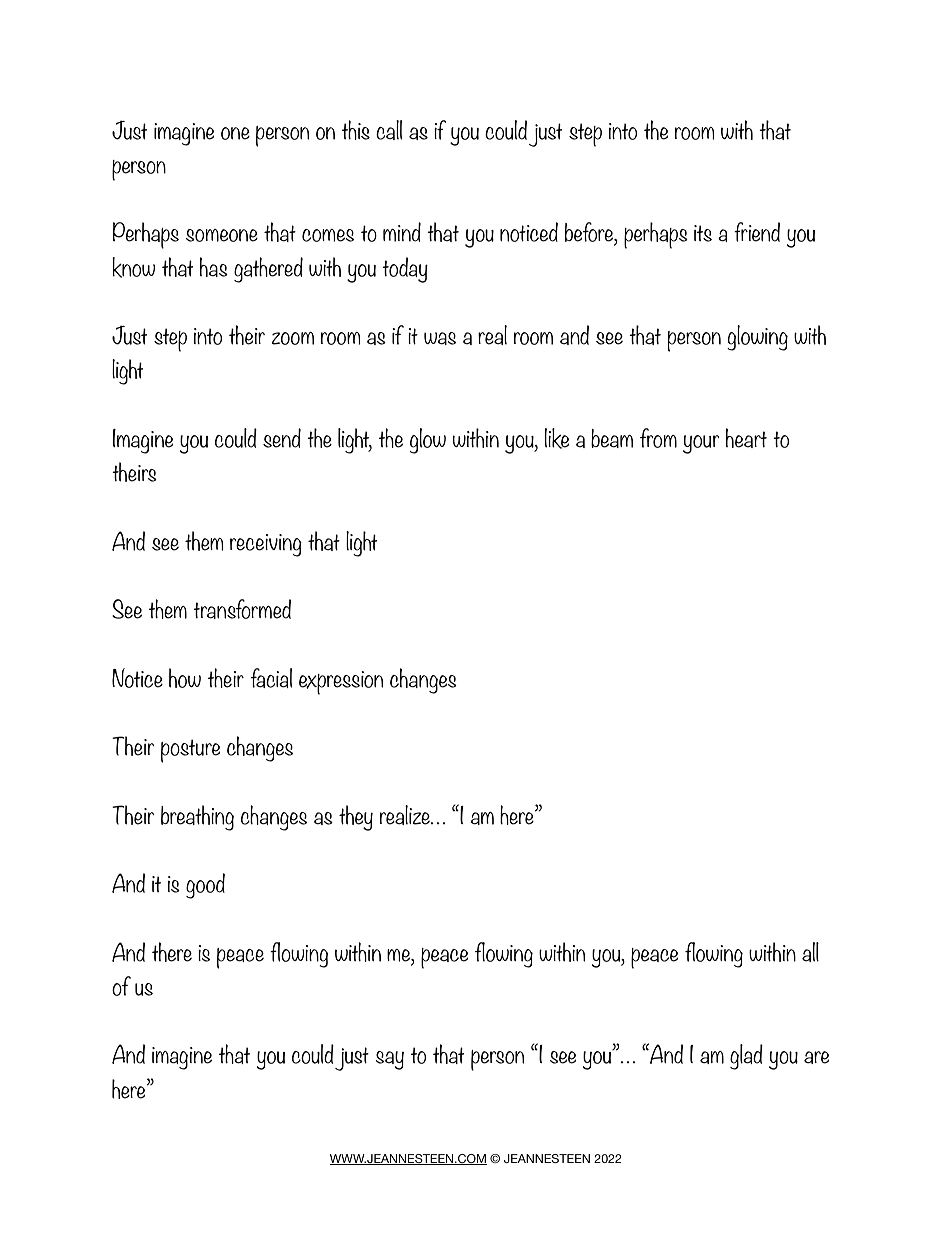 Image resolution: width=952 pixels, height=1233 pixels. What do you see at coordinates (746, 438) in the document?
I see `heart` at bounding box center [746, 438].
